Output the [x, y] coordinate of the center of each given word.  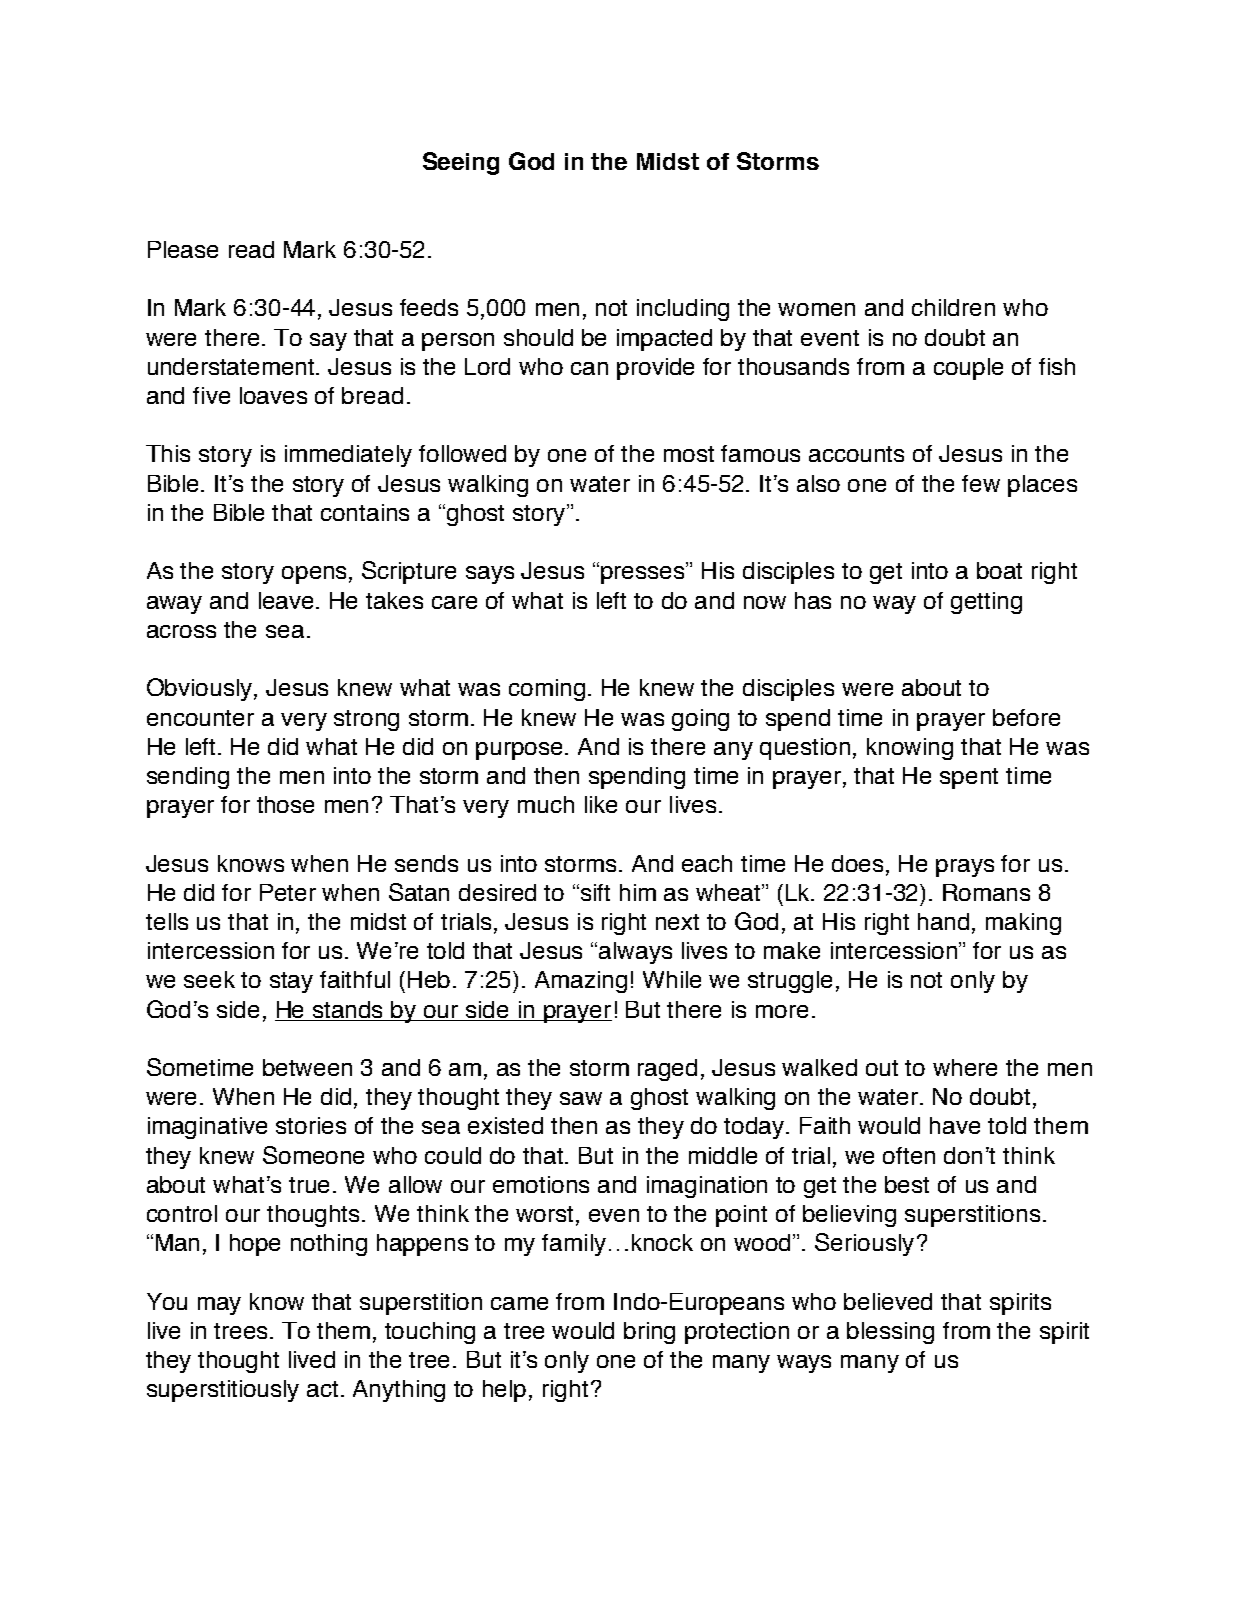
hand [943, 921]
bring [649, 1333]
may [219, 1306]
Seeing [461, 163]
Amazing [581, 982]
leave [288, 600]
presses [644, 575]
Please [183, 249]
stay [291, 982]
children [953, 307]
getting [986, 603]
